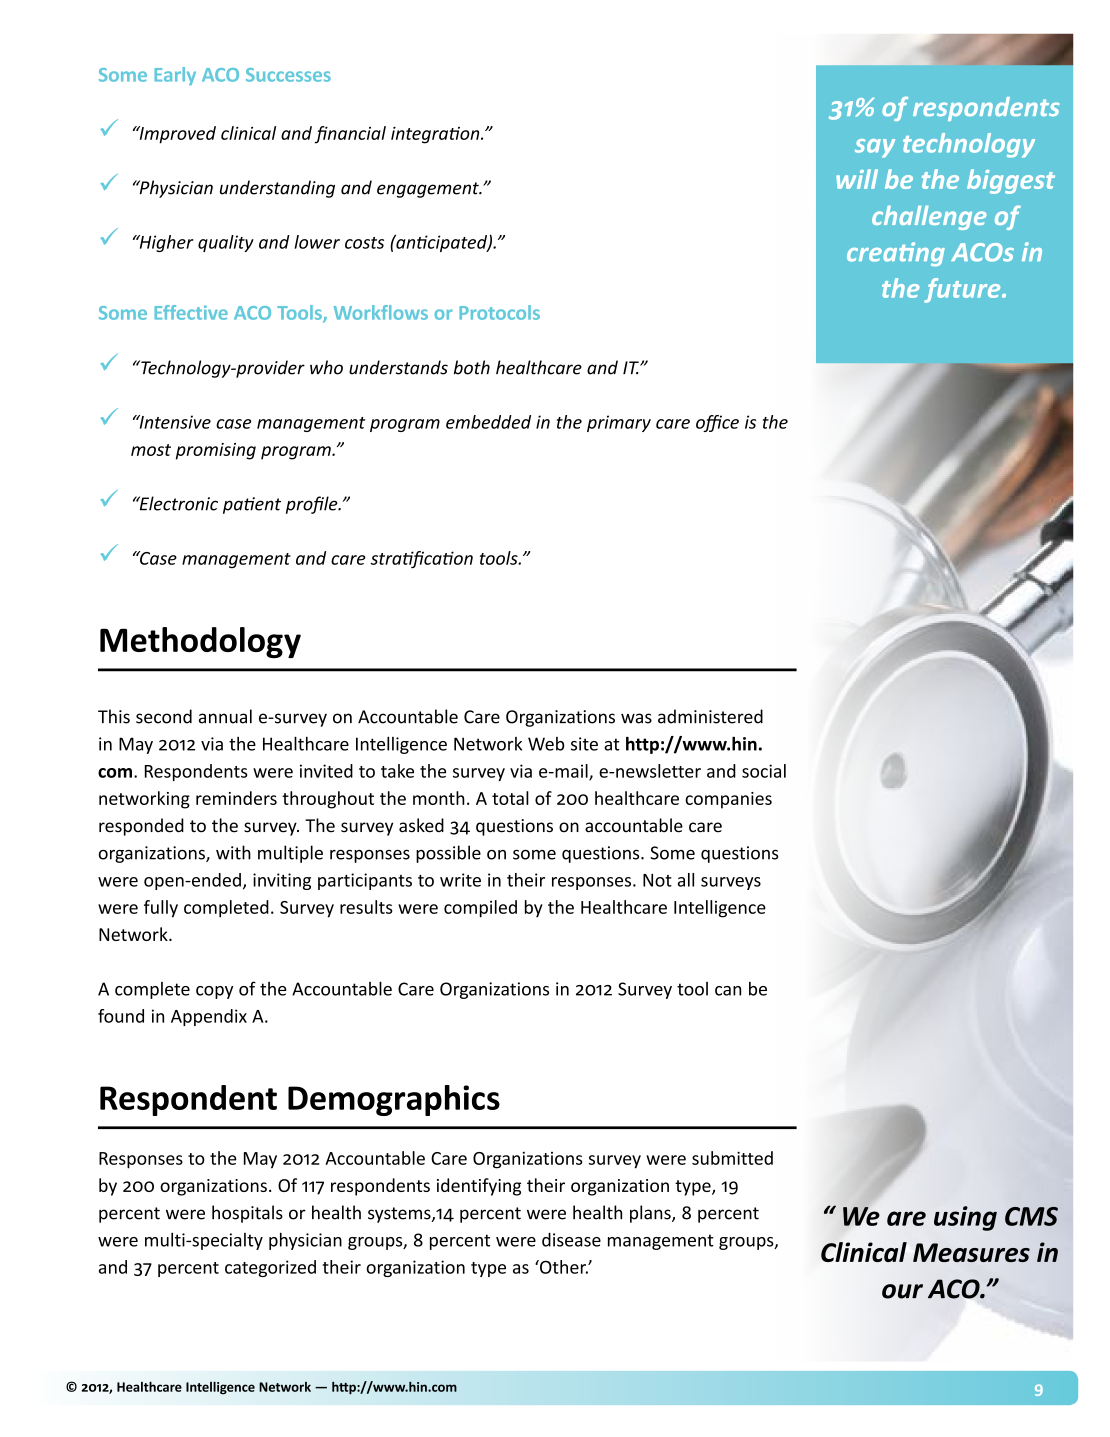 This document has width=1110, height=1437. What do you see at coordinates (875, 148) in the document?
I see `say` at bounding box center [875, 148].
